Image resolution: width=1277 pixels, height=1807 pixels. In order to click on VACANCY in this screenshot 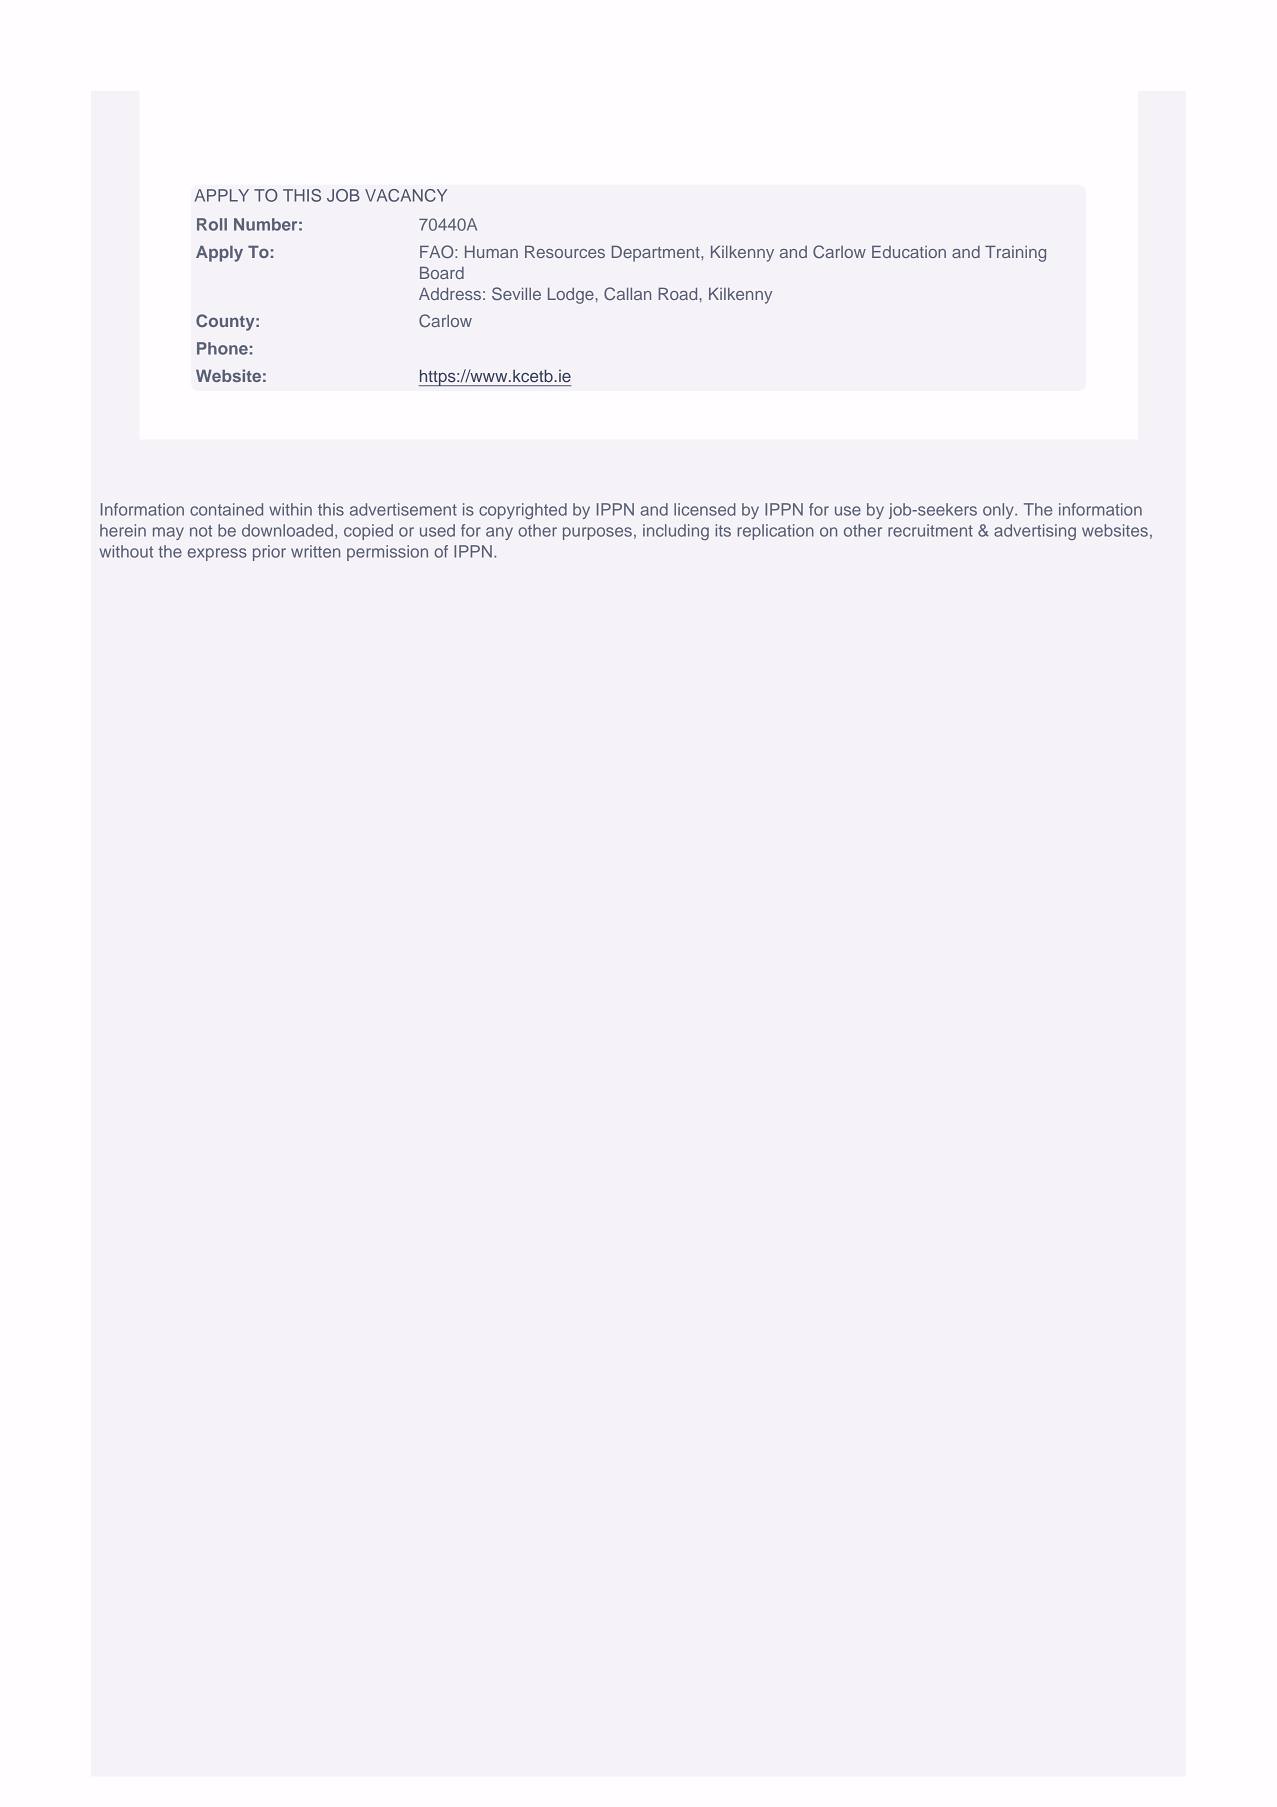, I will do `click(406, 195)`.
